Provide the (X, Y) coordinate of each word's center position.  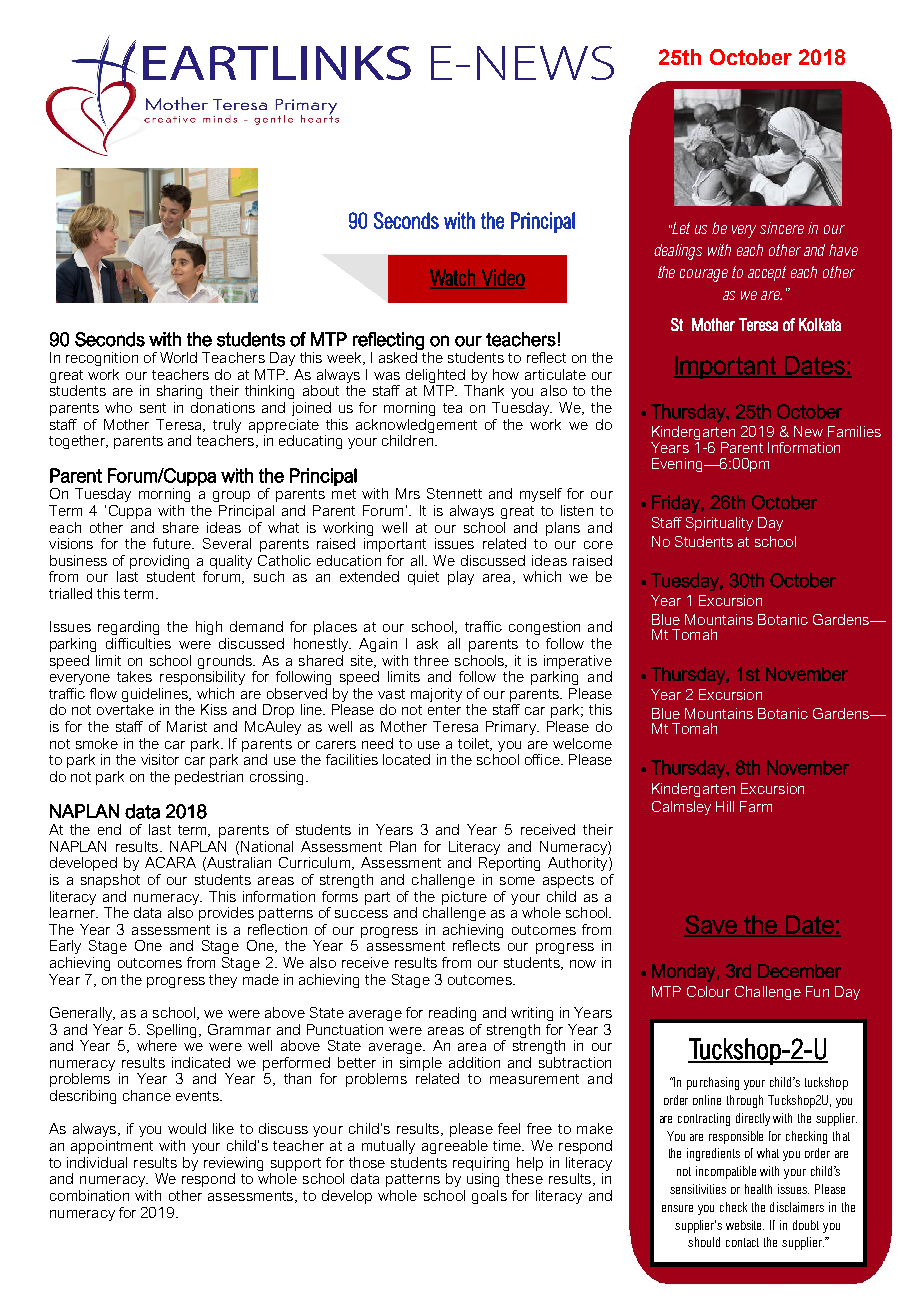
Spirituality (719, 524)
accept (767, 273)
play (461, 578)
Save (711, 925)
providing (159, 563)
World (178, 357)
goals (489, 1197)
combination (89, 1195)
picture (464, 898)
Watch (453, 278)
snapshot (110, 881)
